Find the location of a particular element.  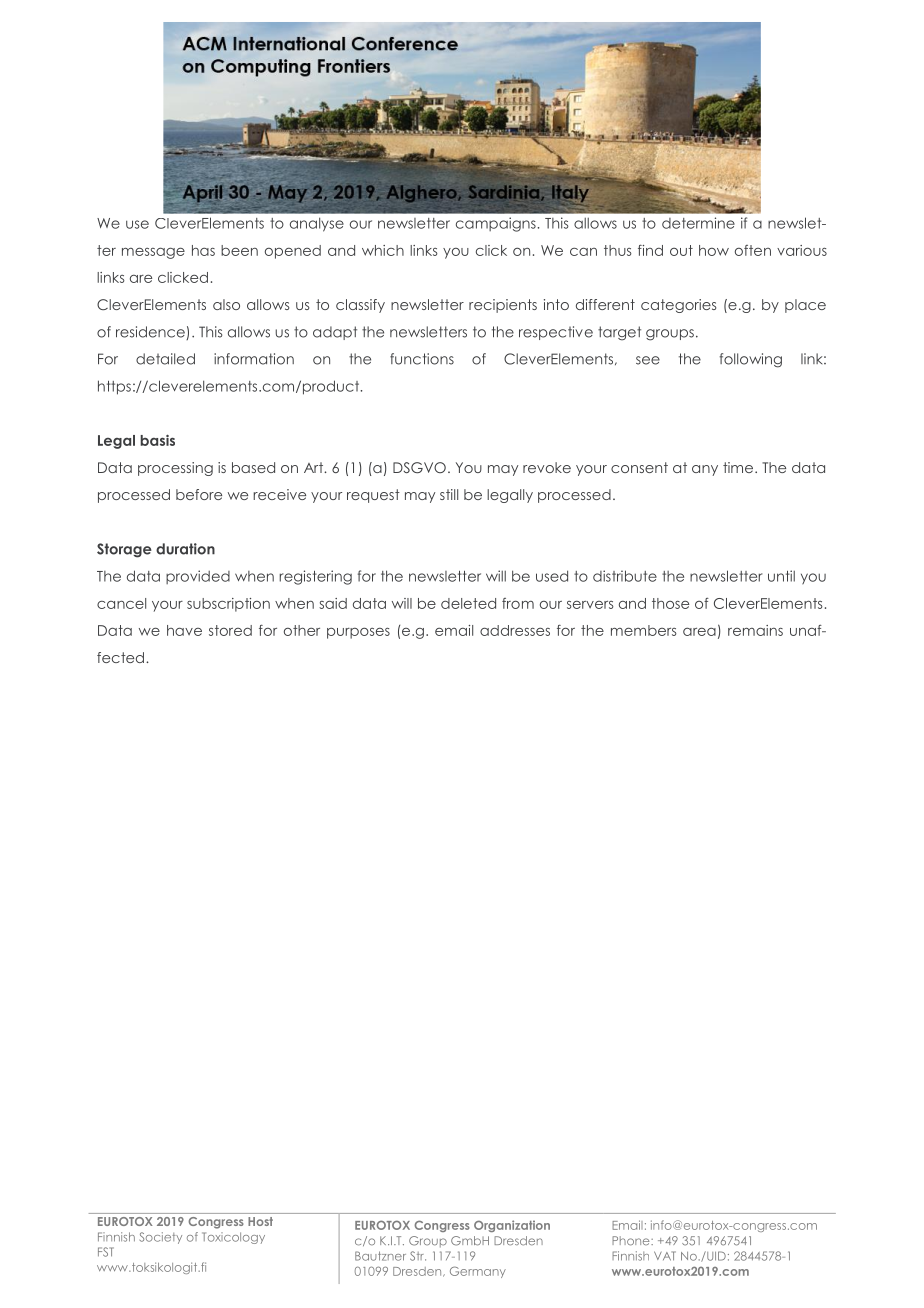

provided is located at coordinates (198, 577).
